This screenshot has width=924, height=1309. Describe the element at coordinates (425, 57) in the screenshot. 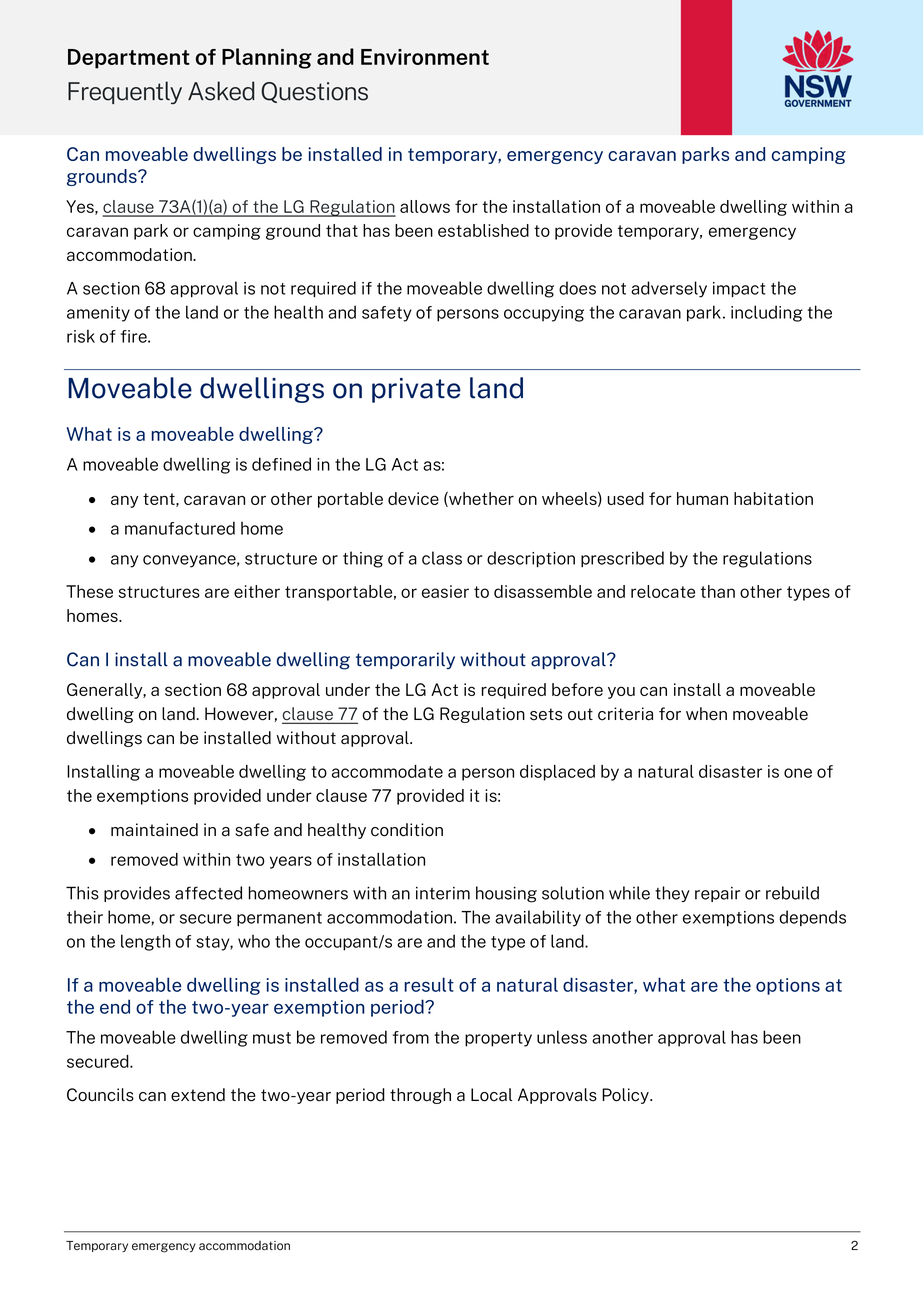

I see `Environment` at that location.
